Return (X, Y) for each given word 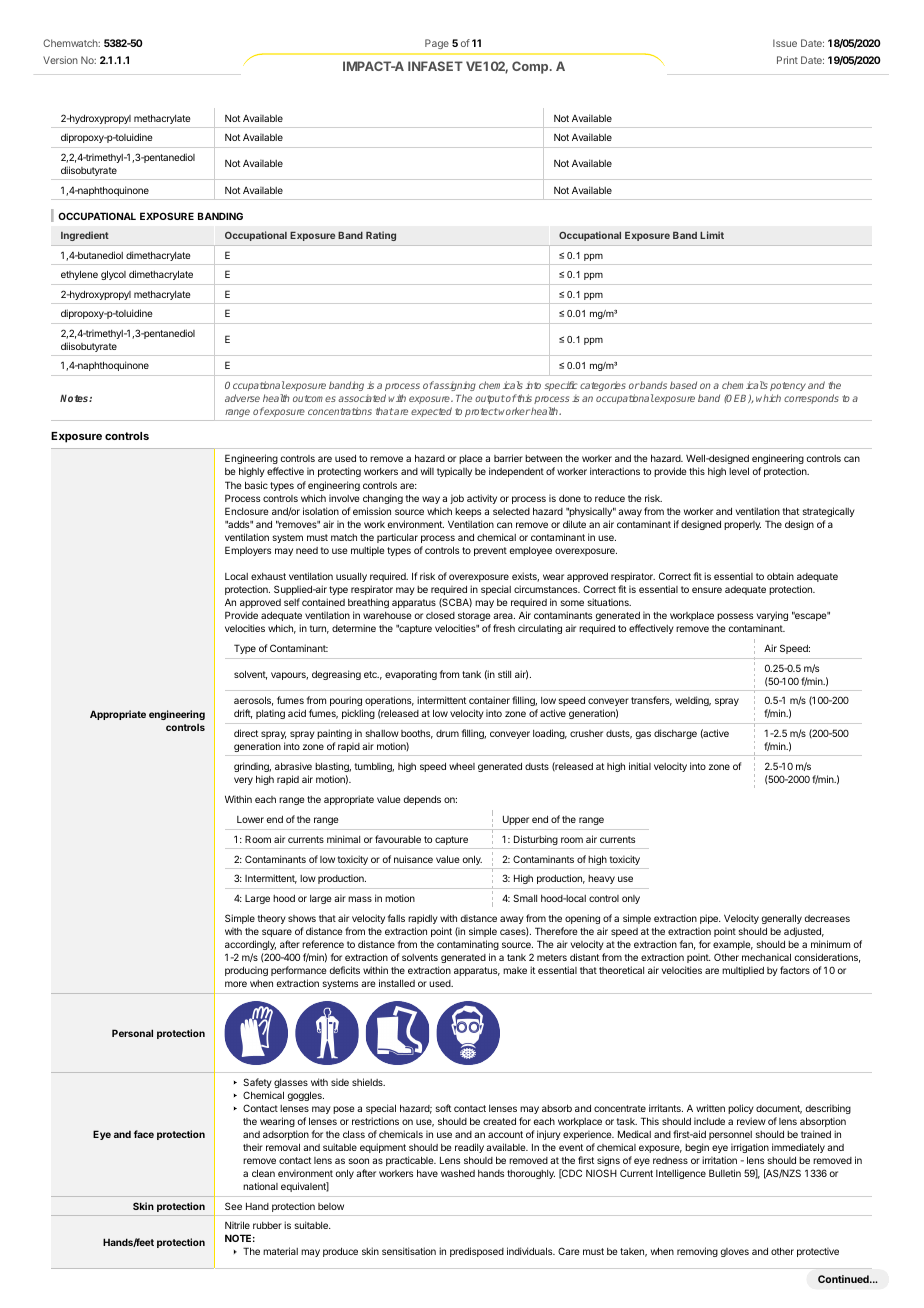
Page (437, 44)
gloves (735, 1252)
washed (458, 1173)
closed (440, 615)
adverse (242, 398)
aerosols (253, 701)
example (733, 945)
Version (60, 60)
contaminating (468, 945)
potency (788, 386)
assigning (454, 386)
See (233, 1206)
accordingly (250, 945)
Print (787, 60)
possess (735, 617)
